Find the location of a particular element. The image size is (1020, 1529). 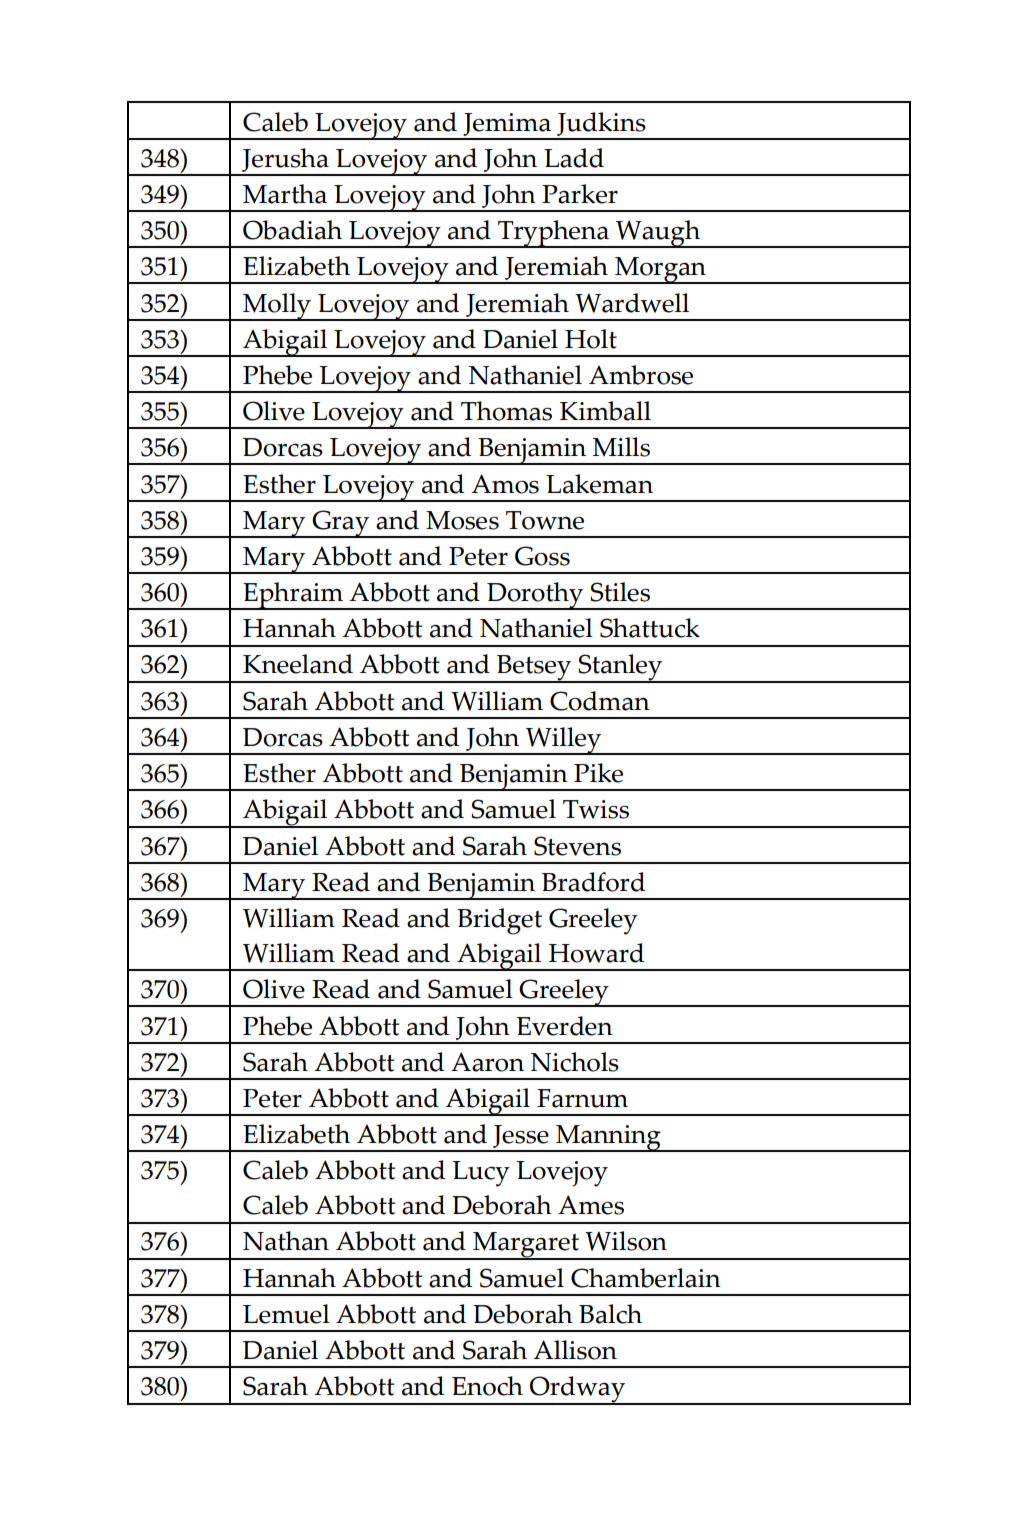

Balch is located at coordinates (610, 1314).
